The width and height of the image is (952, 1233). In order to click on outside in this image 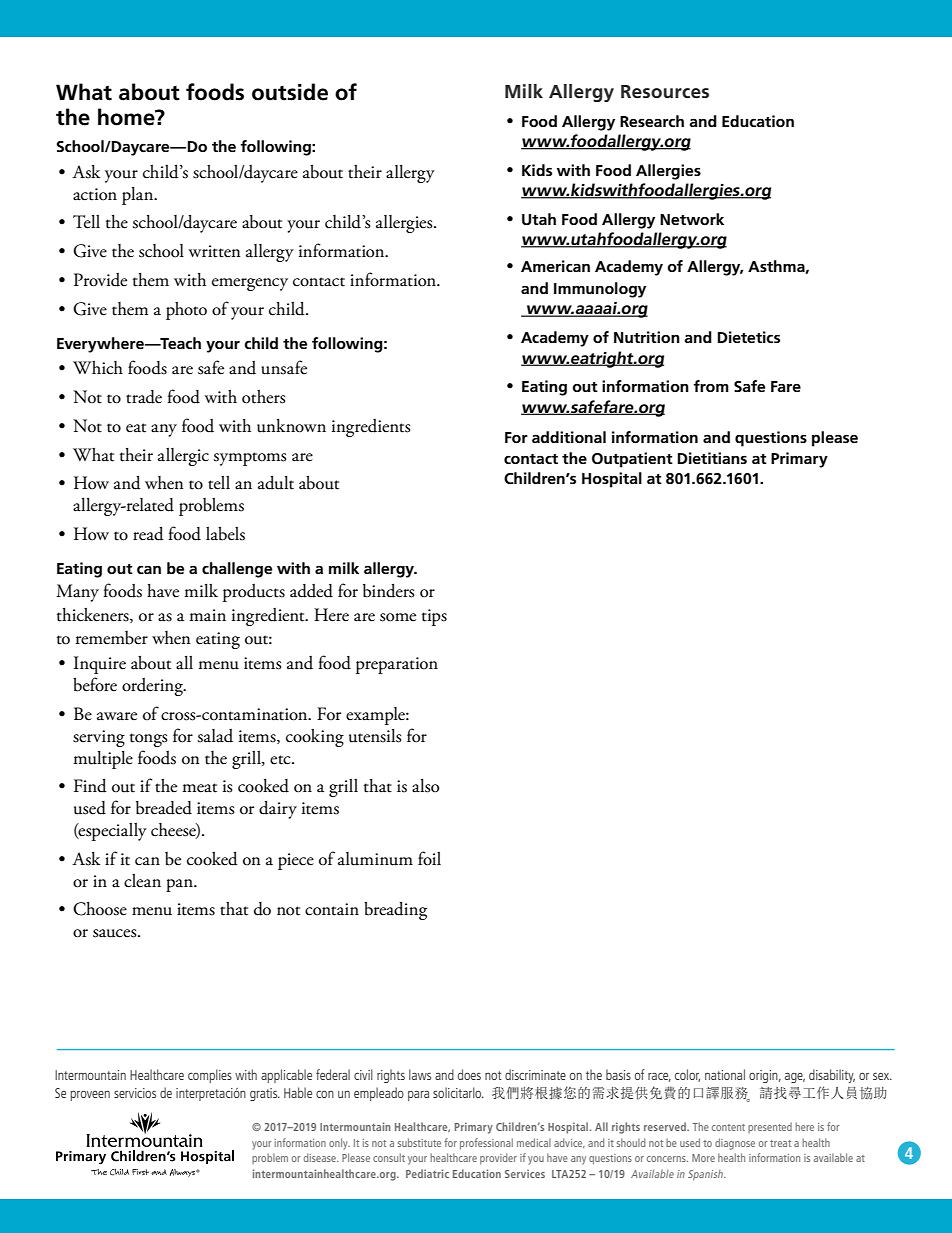, I will do `click(290, 92)`.
